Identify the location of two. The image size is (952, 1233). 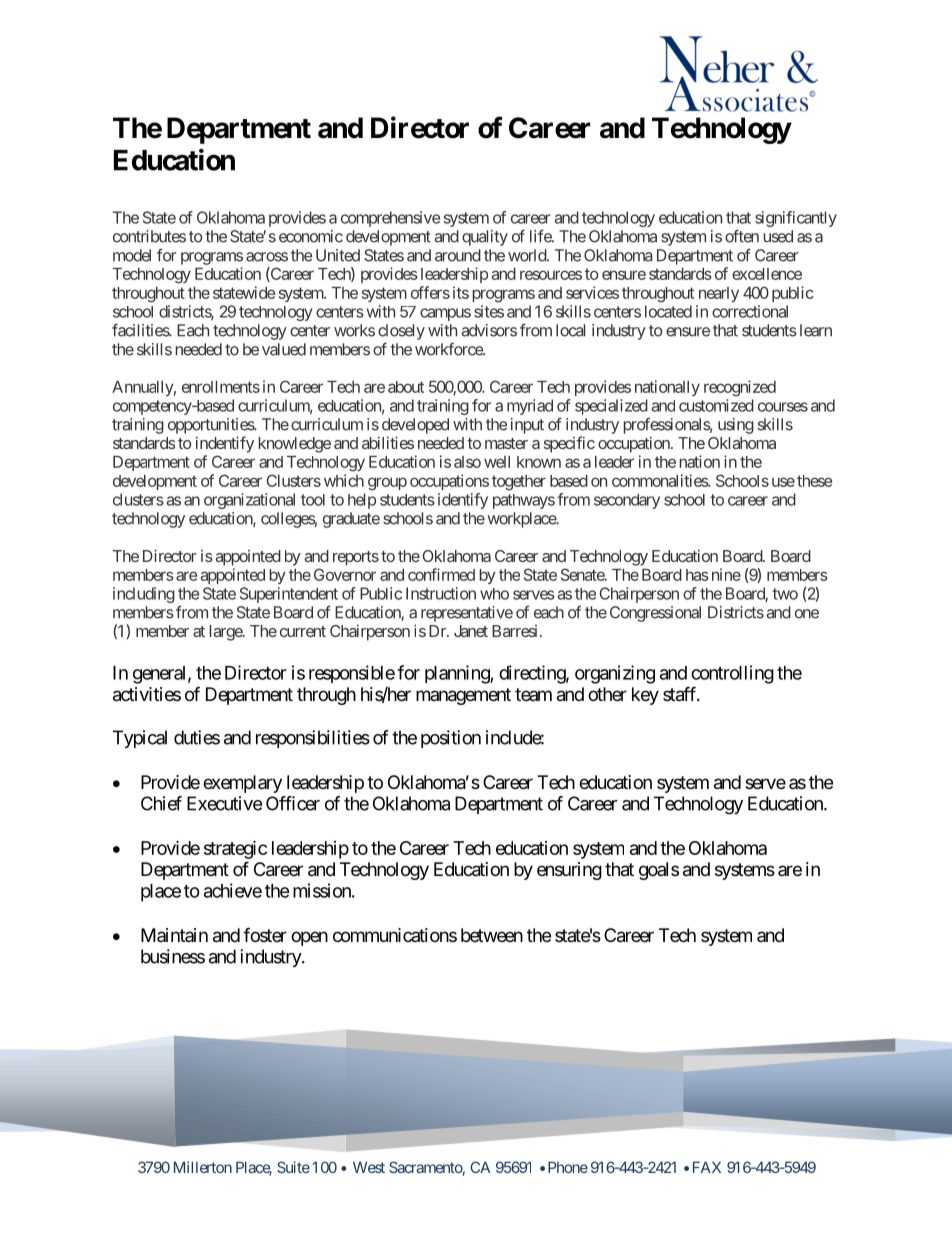
(785, 594).
